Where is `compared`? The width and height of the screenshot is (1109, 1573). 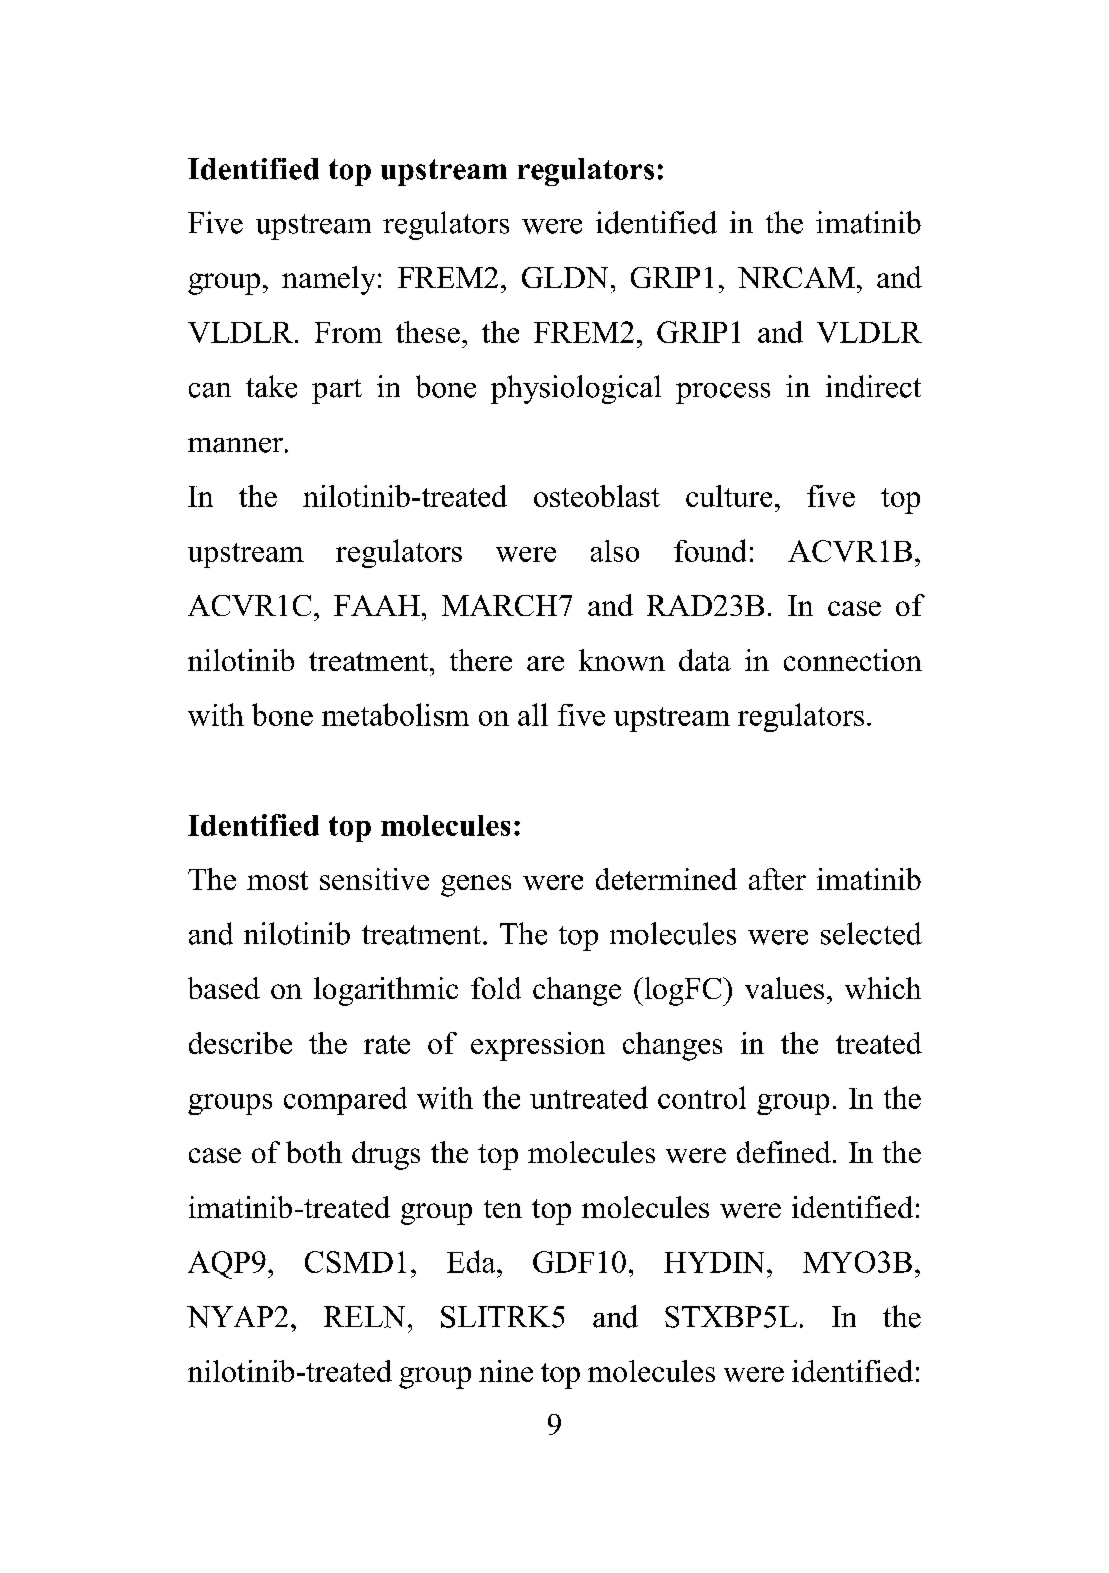
compared is located at coordinates (345, 1101).
